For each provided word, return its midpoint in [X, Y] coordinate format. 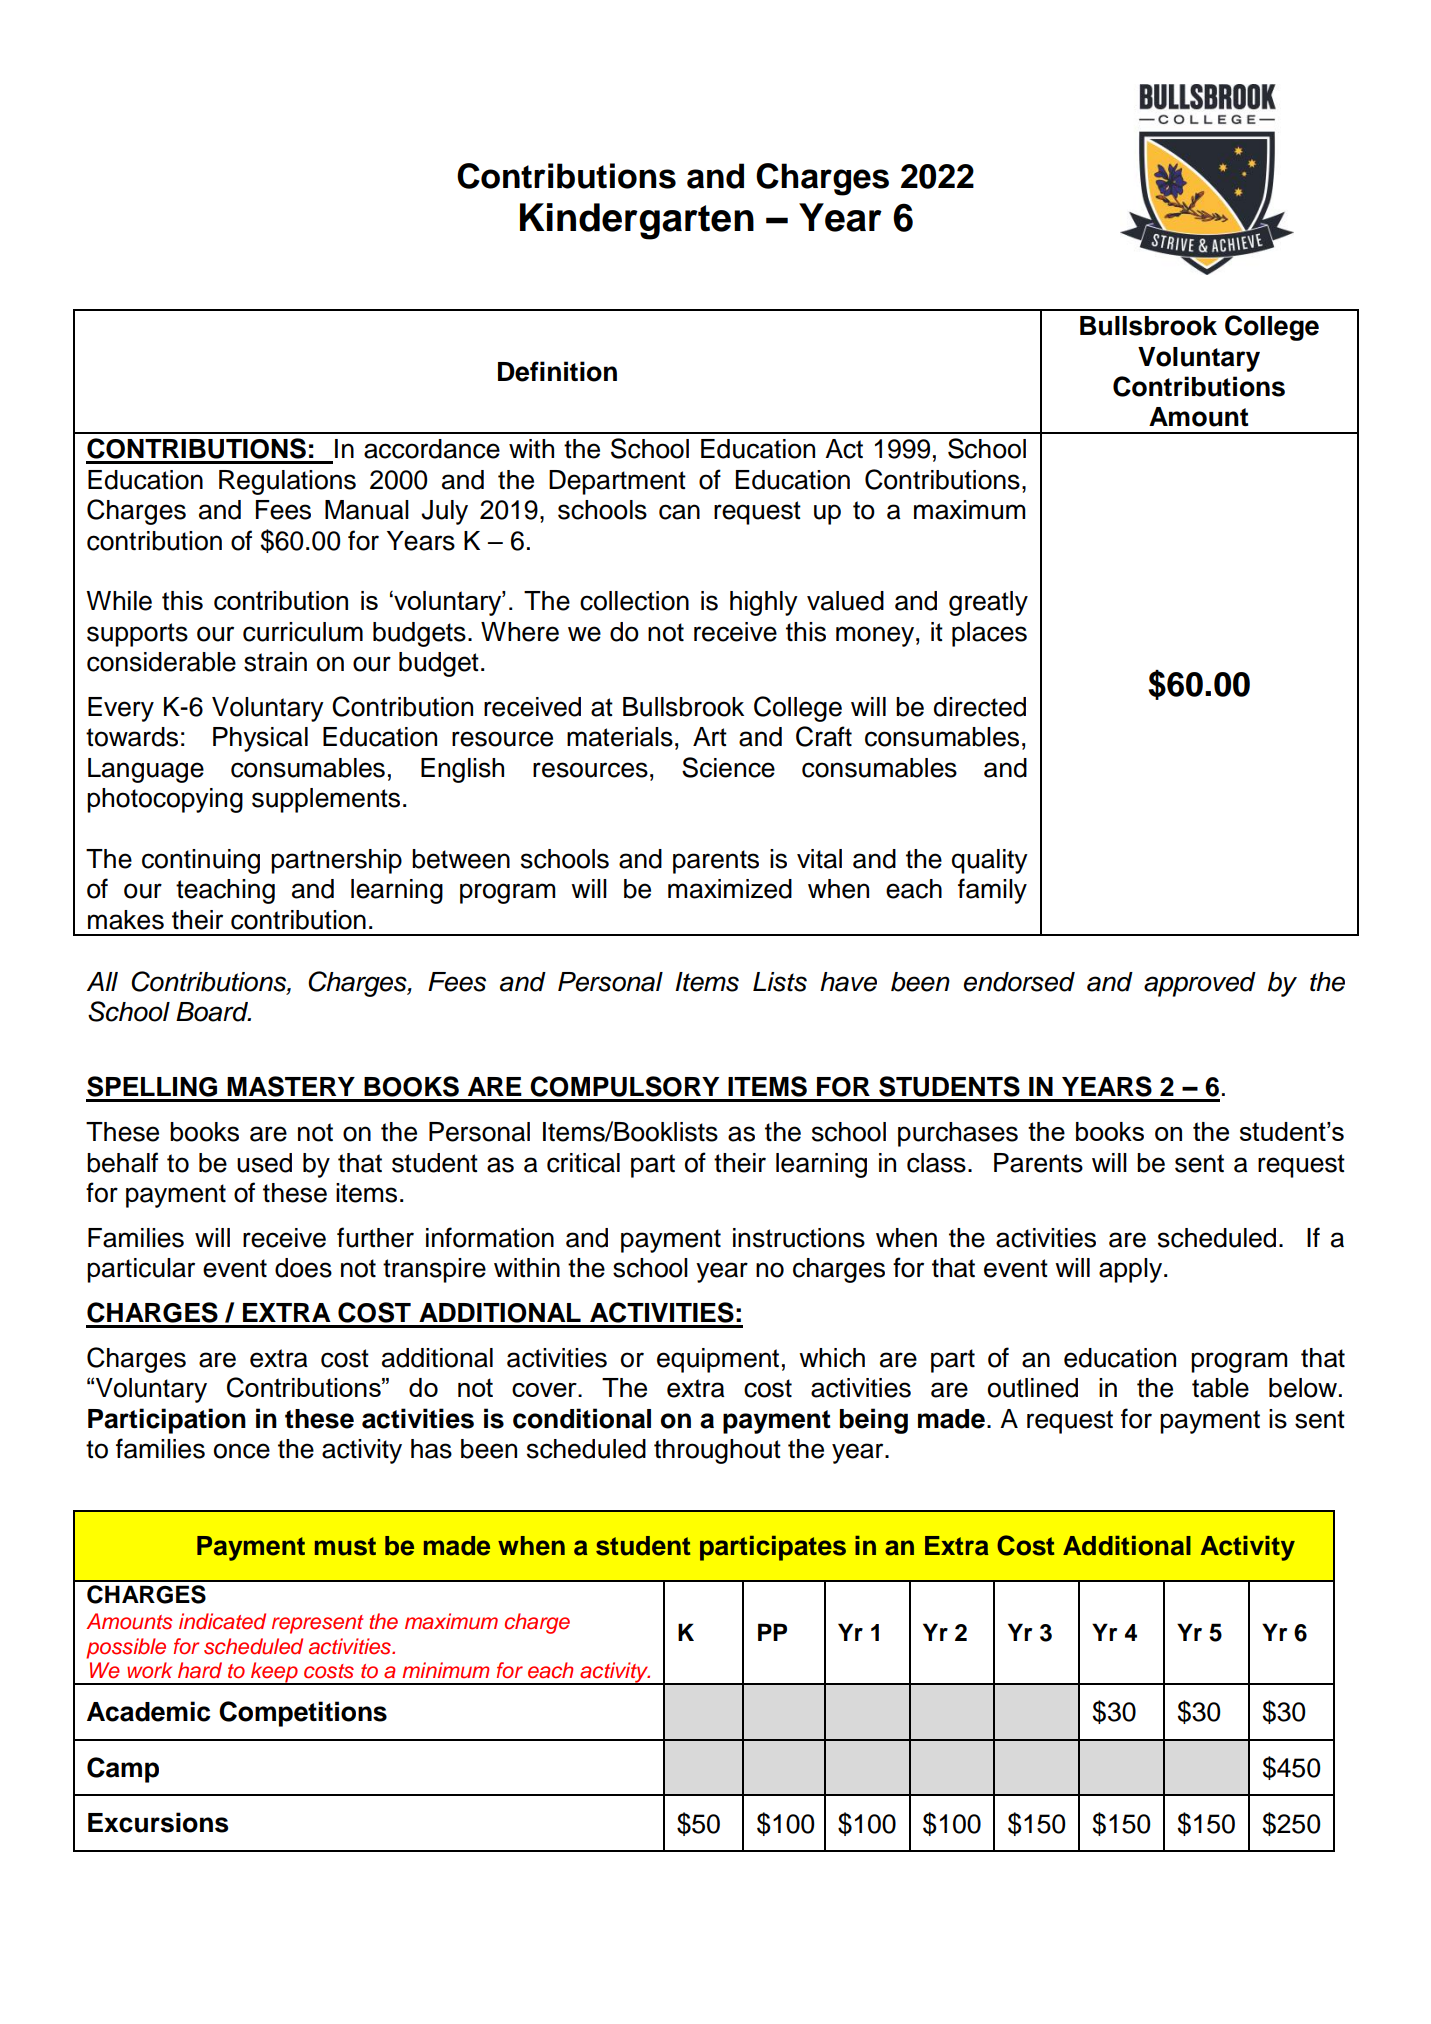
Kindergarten [637, 221]
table [1220, 1388]
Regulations [287, 482]
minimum [446, 1670]
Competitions [303, 1714]
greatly [988, 603]
